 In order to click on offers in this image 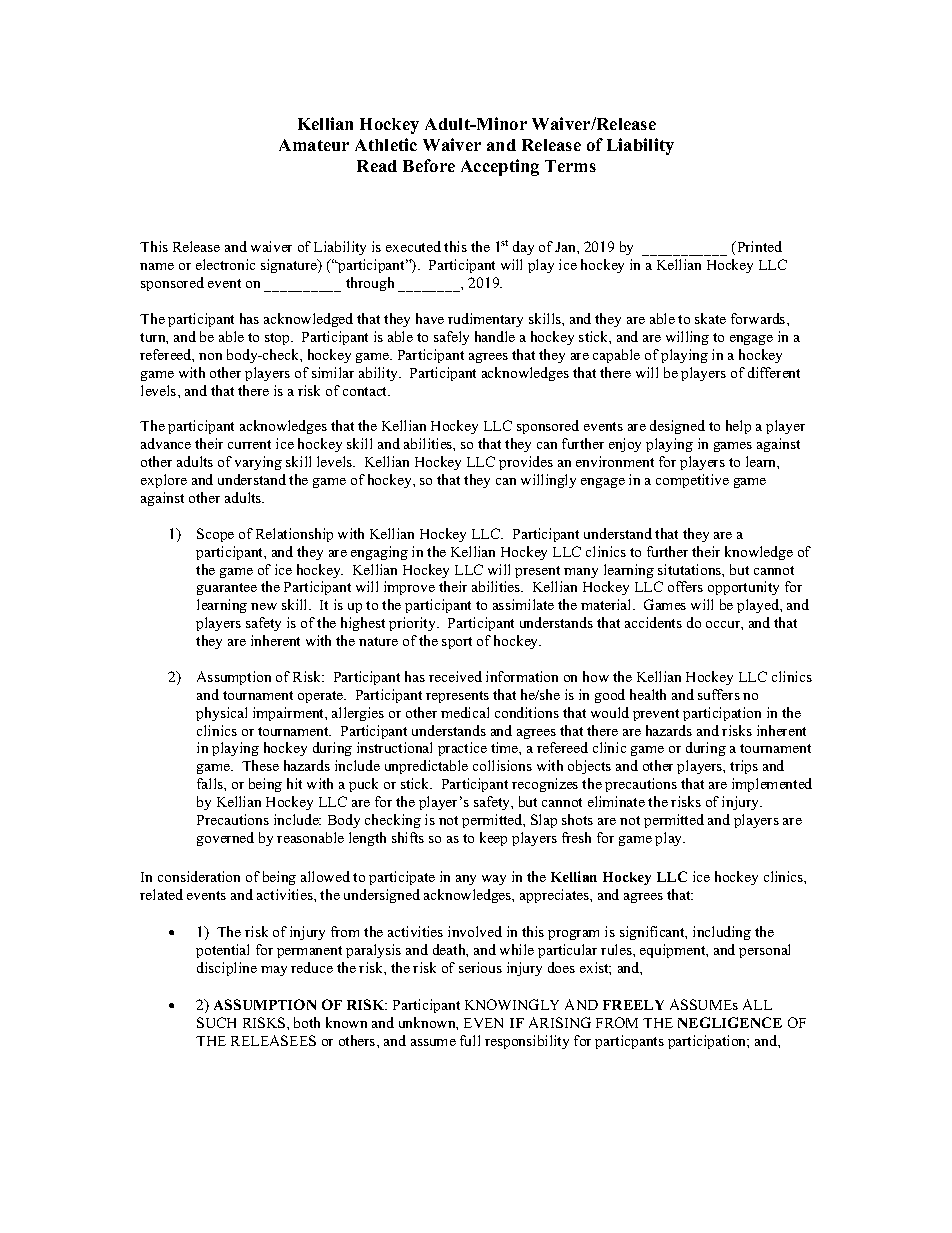, I will do `click(685, 586)`.
